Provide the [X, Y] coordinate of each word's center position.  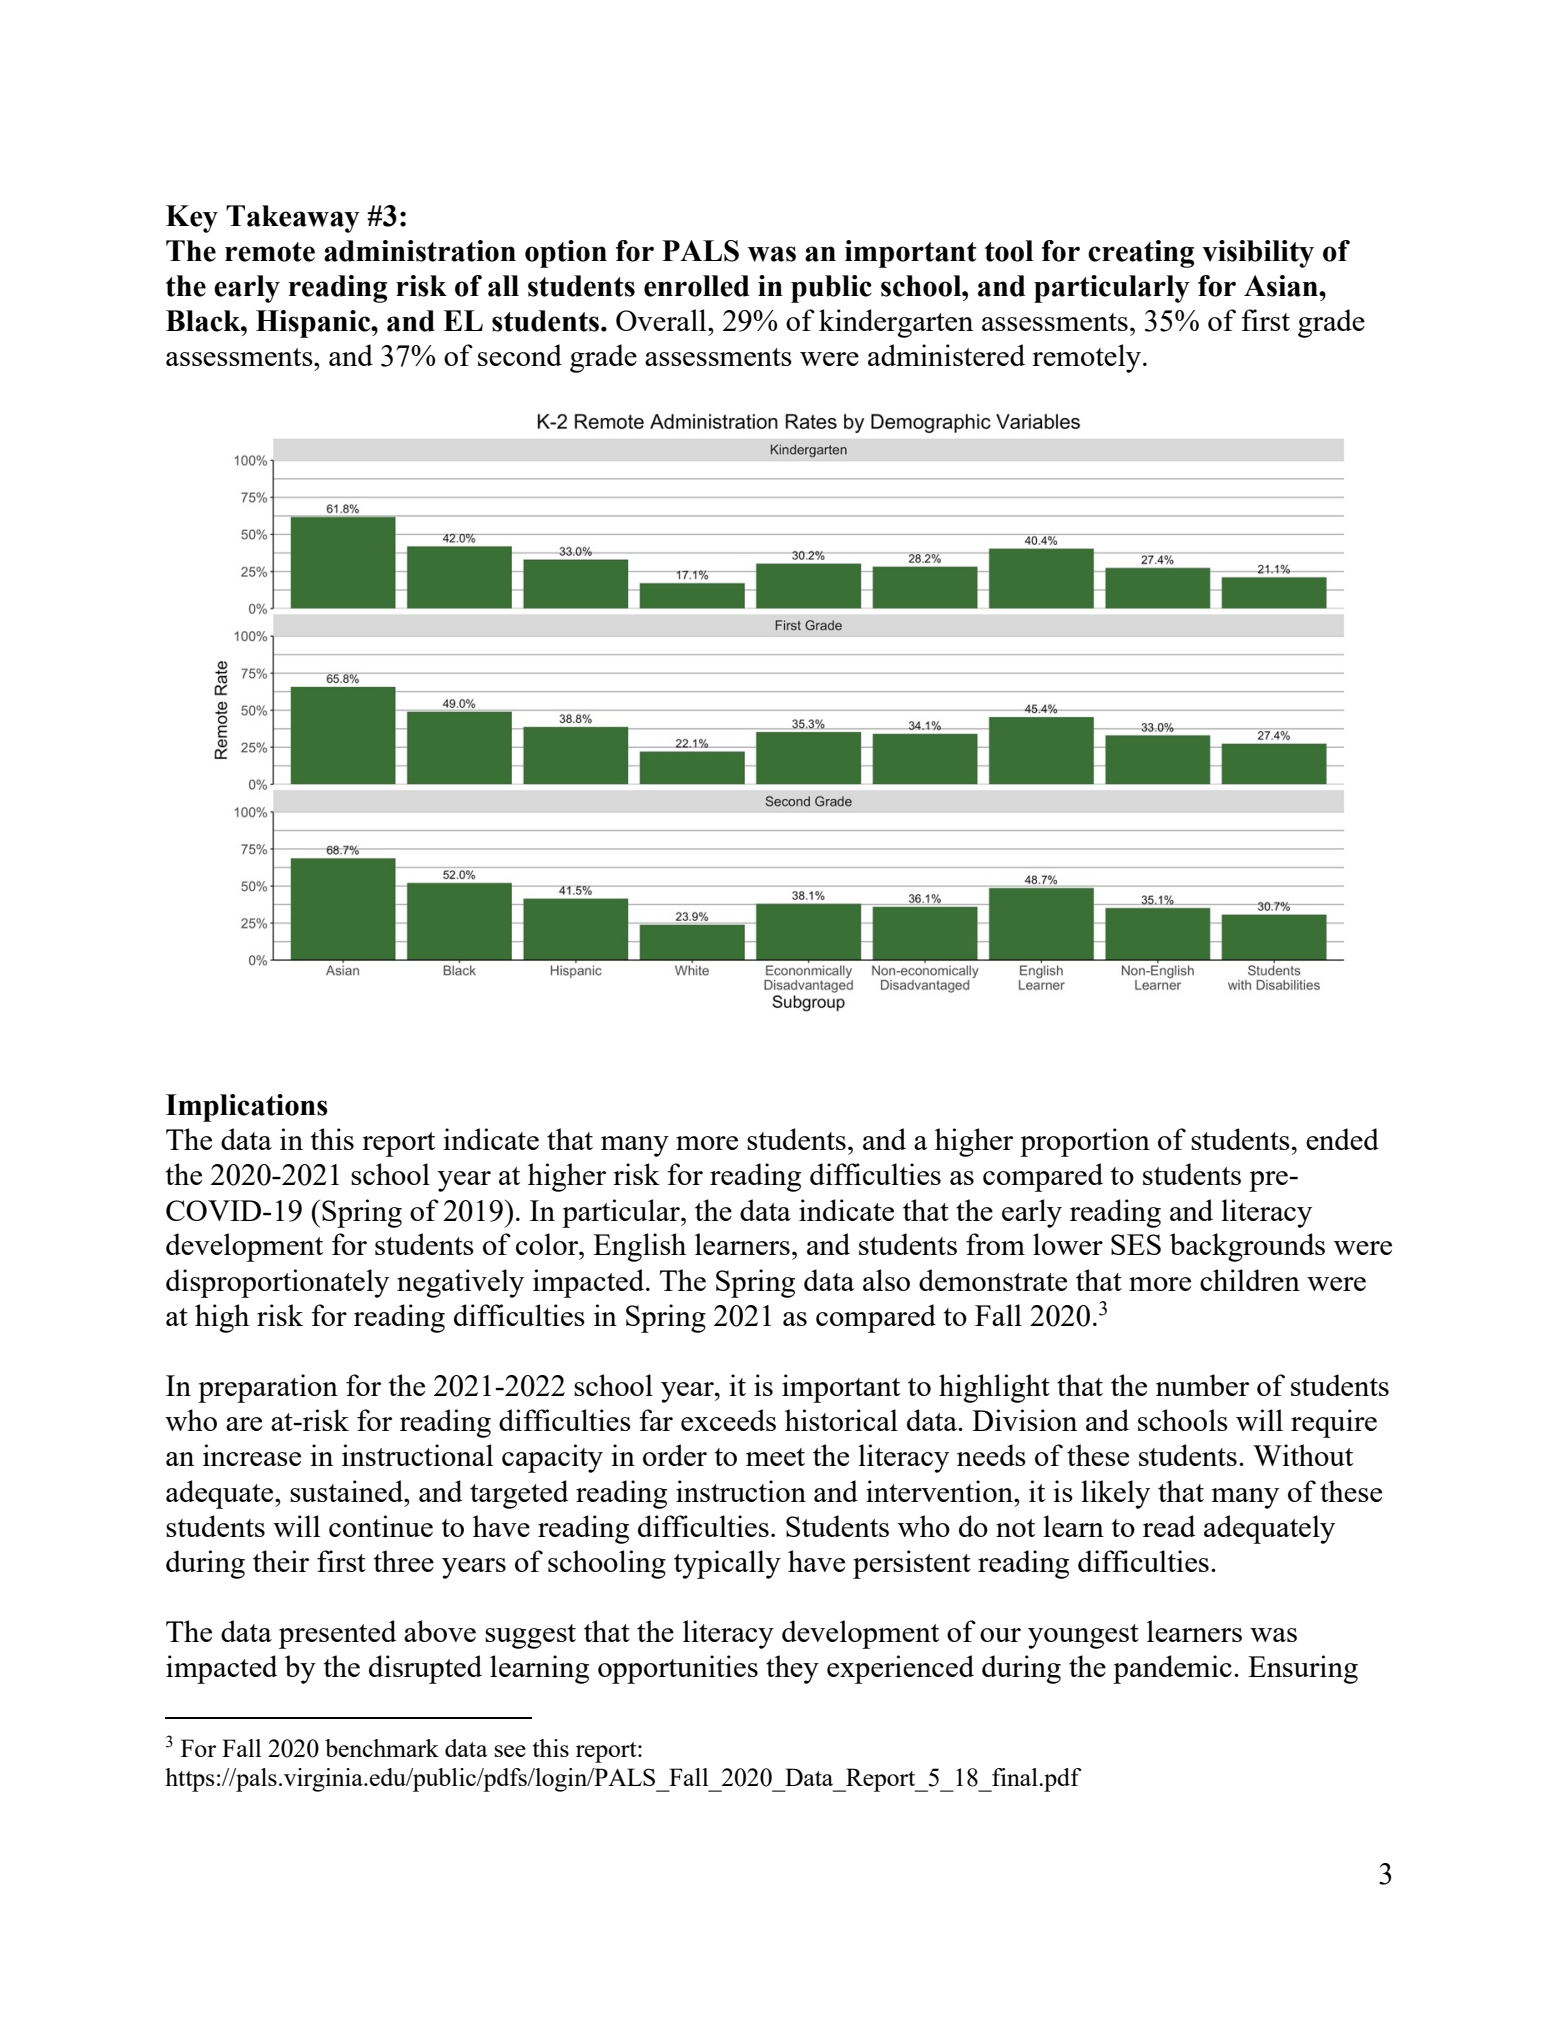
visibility [1258, 254]
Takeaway [293, 219]
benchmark [382, 1748]
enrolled [697, 286]
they [792, 1669]
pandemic [1172, 1669]
